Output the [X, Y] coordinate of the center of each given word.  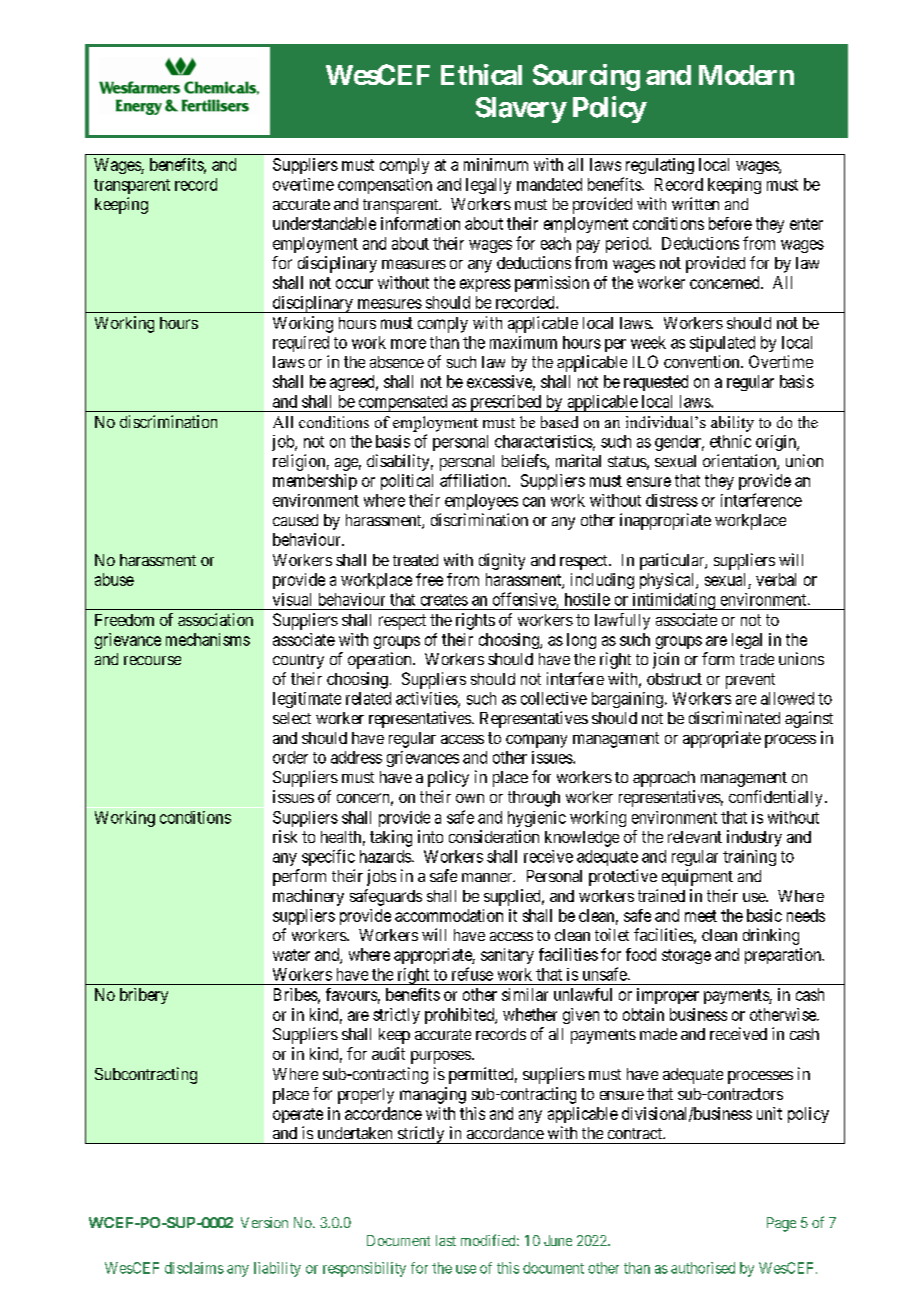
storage [686, 956]
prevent [750, 681]
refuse [472, 974]
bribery [144, 996]
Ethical [481, 74]
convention [703, 361]
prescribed [505, 403]
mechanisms [208, 639]
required [301, 344]
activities [427, 699]
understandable [324, 223]
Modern [746, 75]
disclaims [194, 1268]
